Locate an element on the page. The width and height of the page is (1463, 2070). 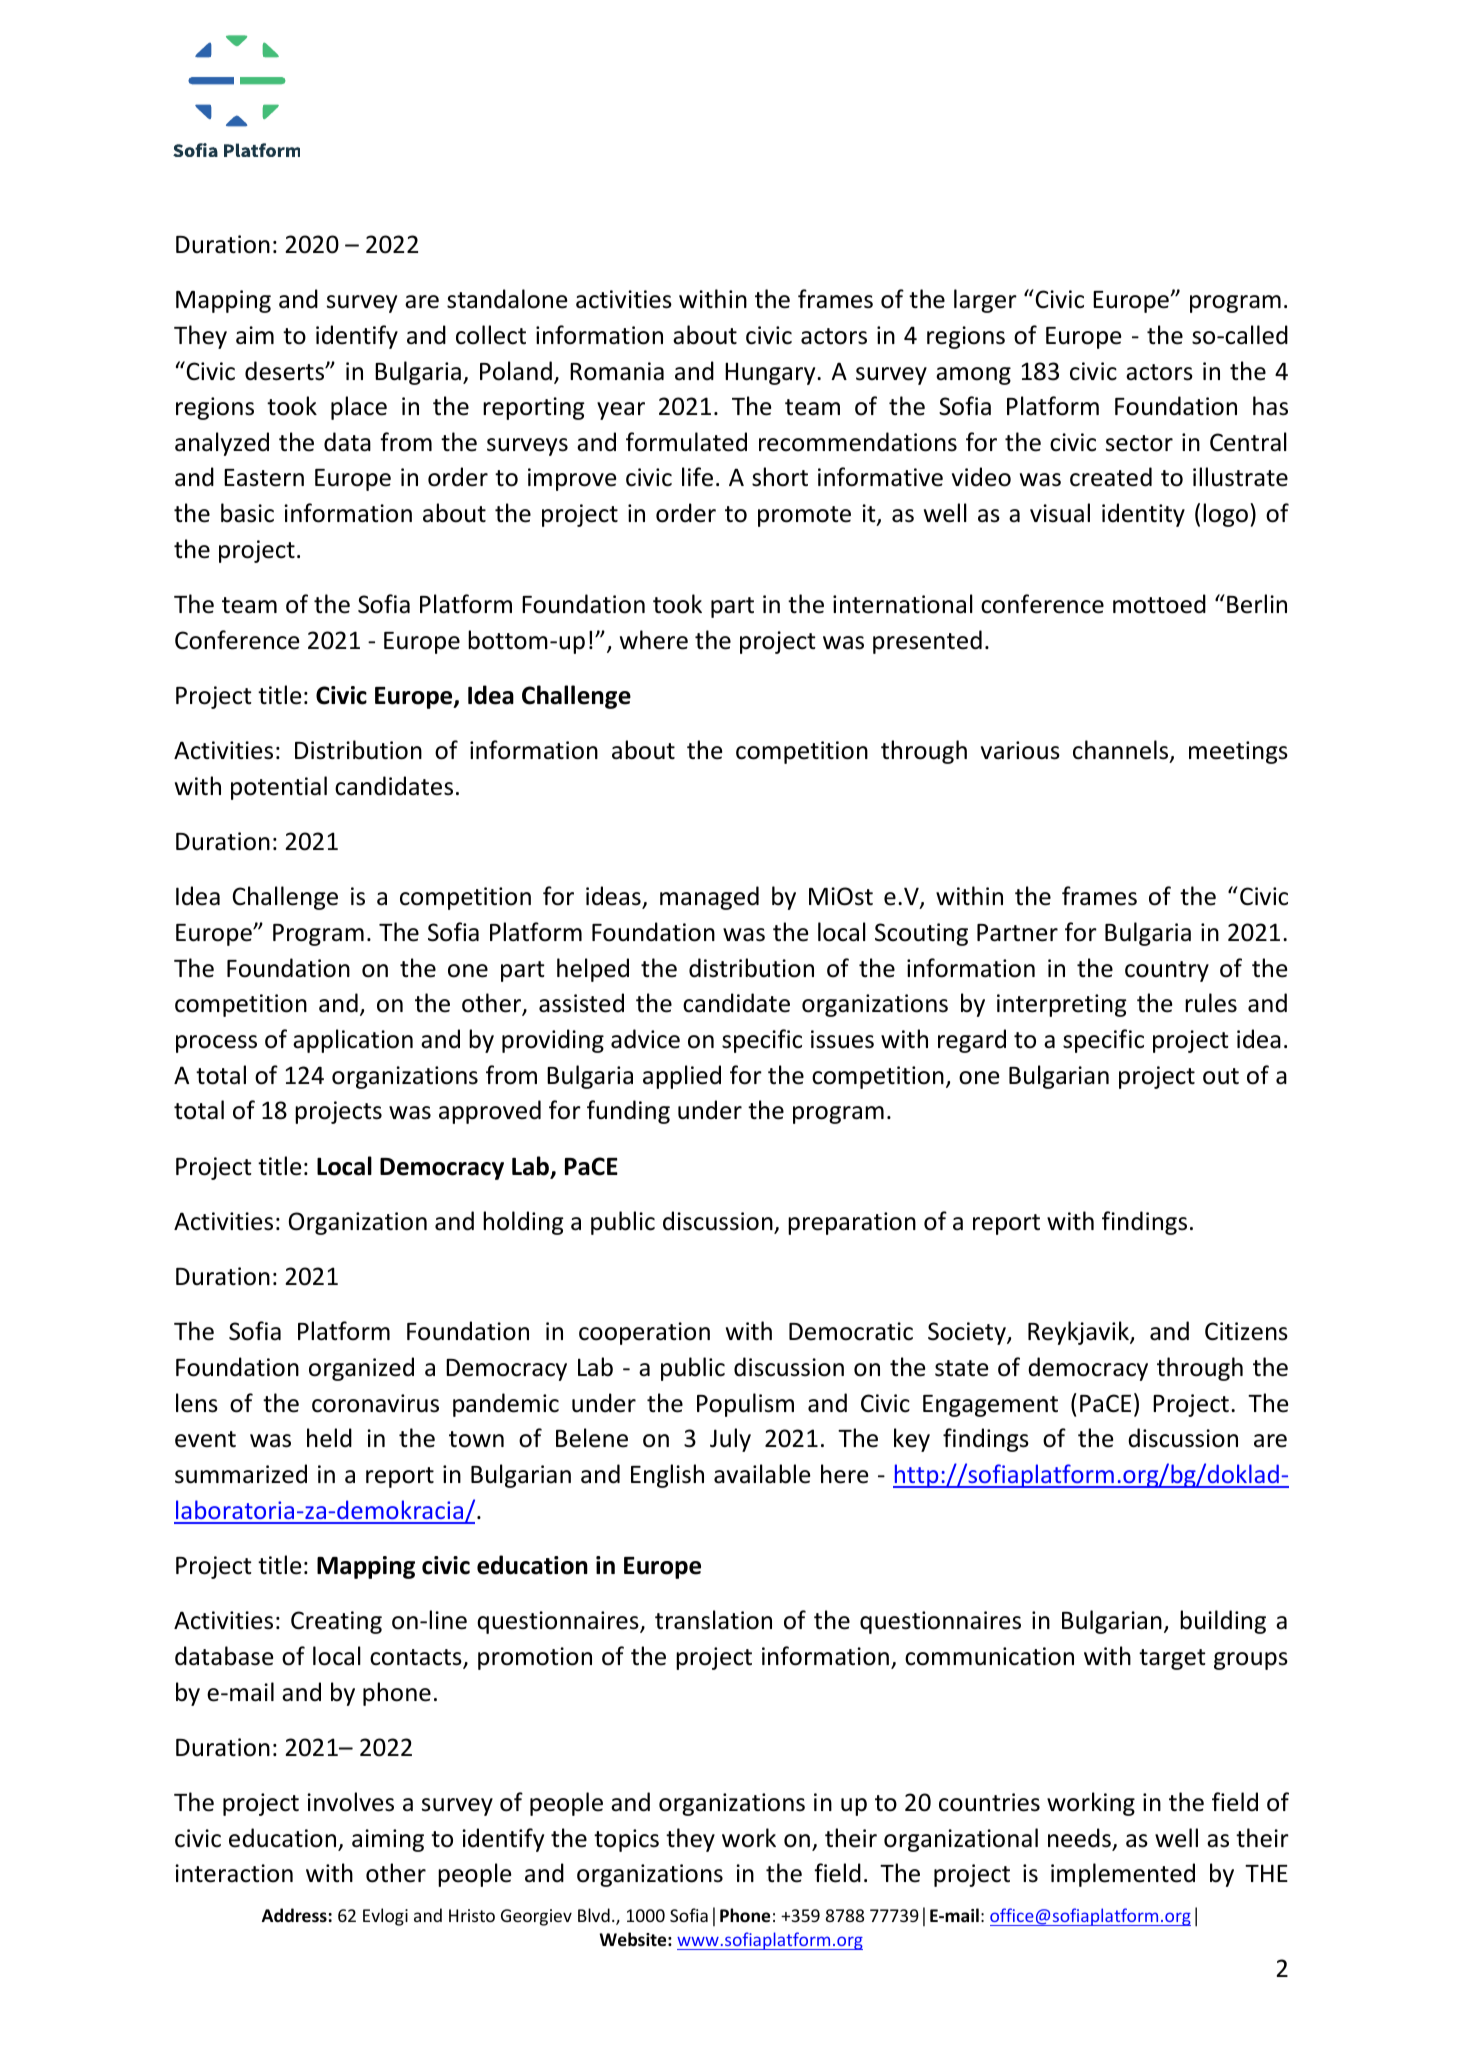
channels is located at coordinates (1122, 751).
